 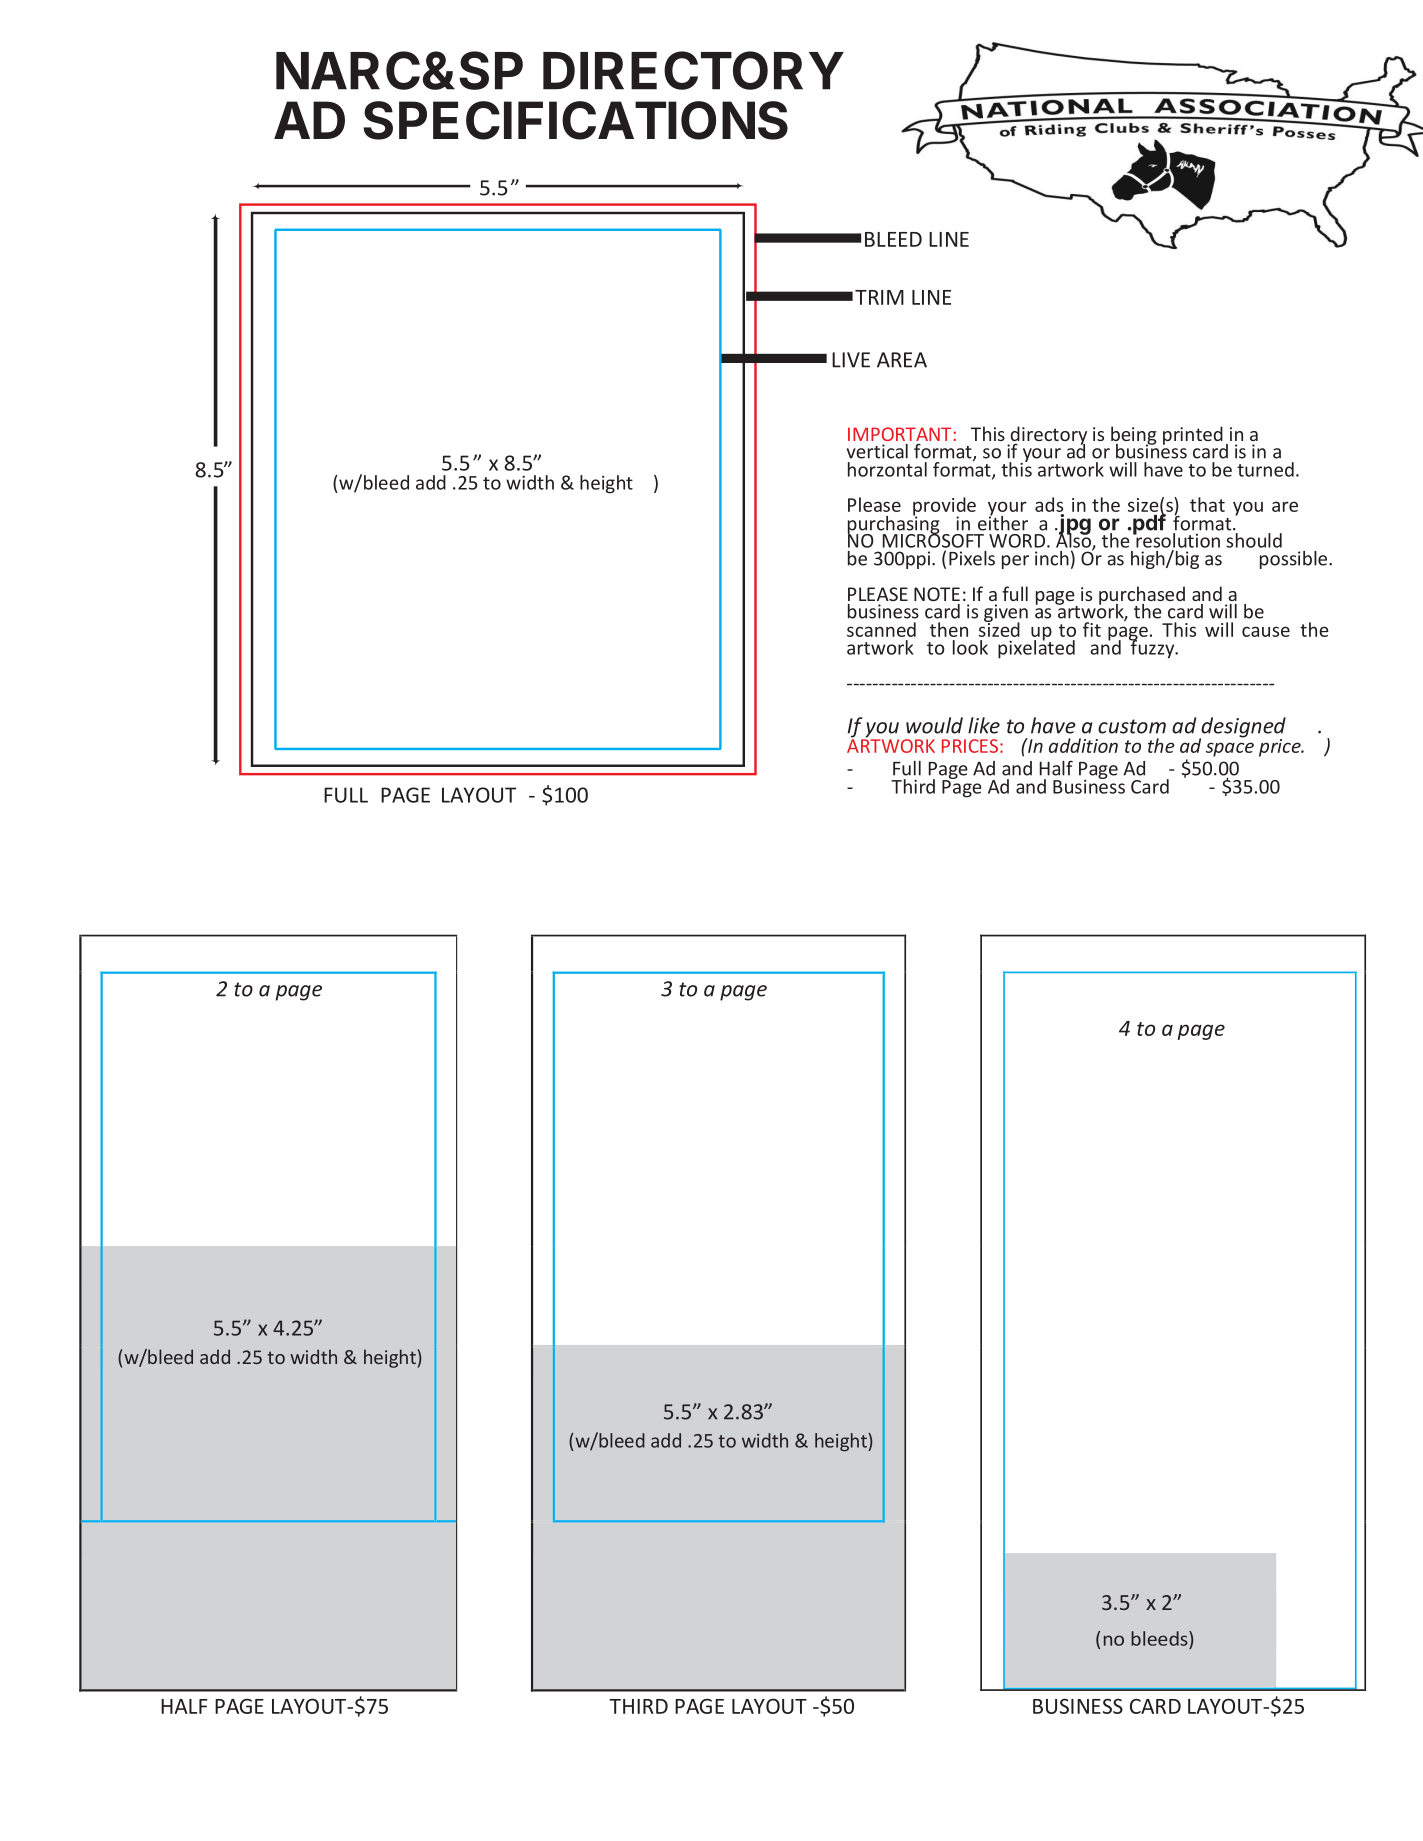 I want to click on like, so click(x=984, y=725).
